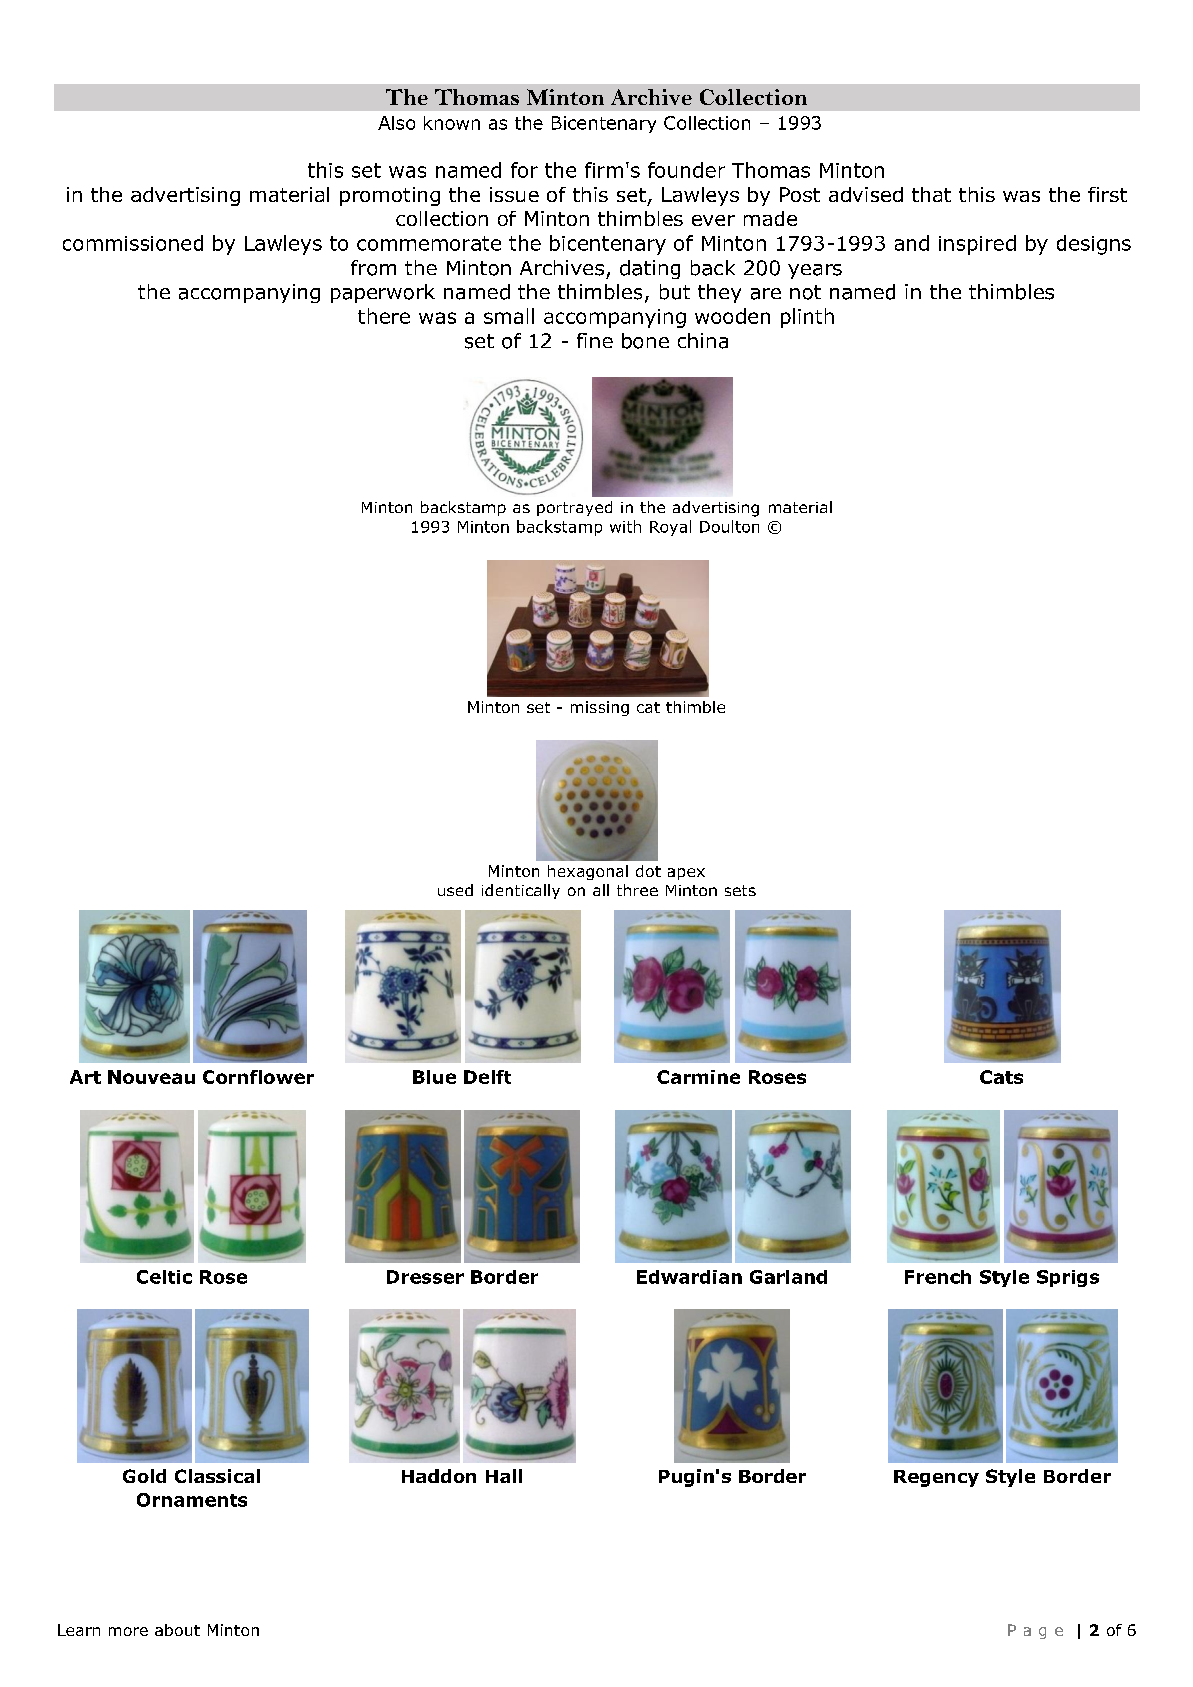 The height and width of the screenshot is (1687, 1193). Describe the element at coordinates (740, 890) in the screenshot. I see `sets` at that location.
